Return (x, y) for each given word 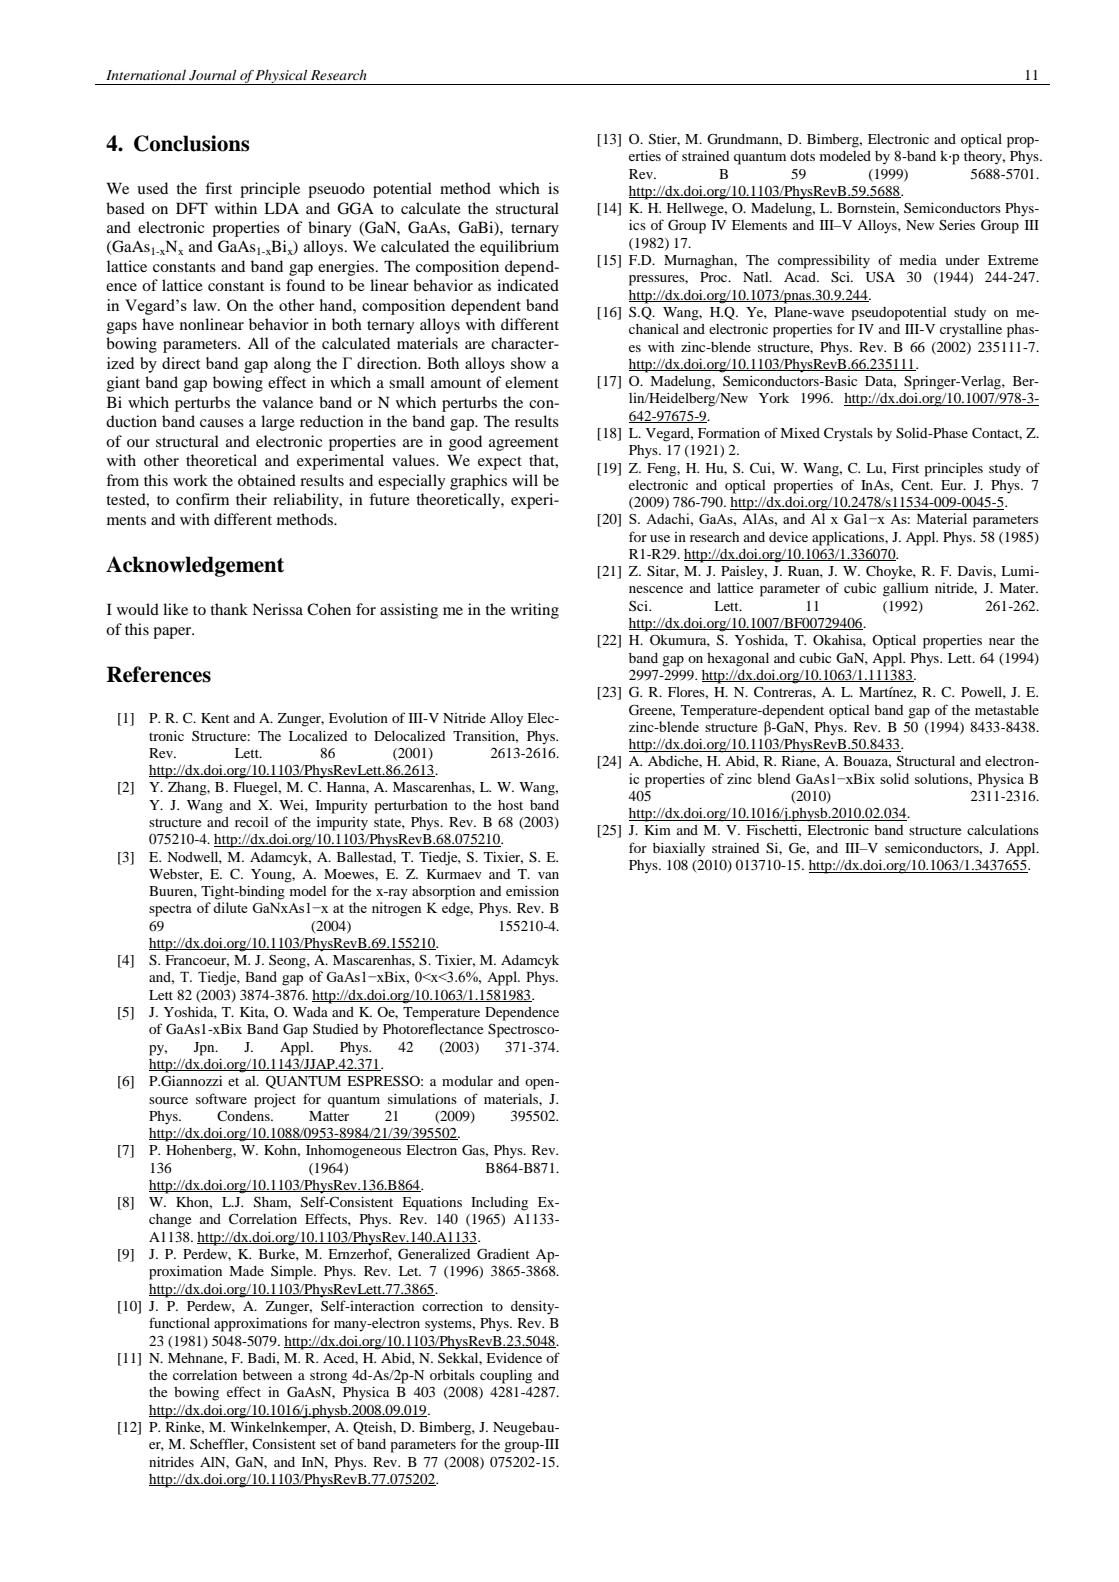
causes (222, 423)
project (275, 1101)
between (267, 1375)
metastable (1007, 710)
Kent (215, 718)
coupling (506, 1377)
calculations (1003, 830)
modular (467, 1081)
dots (802, 156)
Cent (916, 485)
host (510, 805)
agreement (524, 444)
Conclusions (192, 143)
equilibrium (519, 248)
